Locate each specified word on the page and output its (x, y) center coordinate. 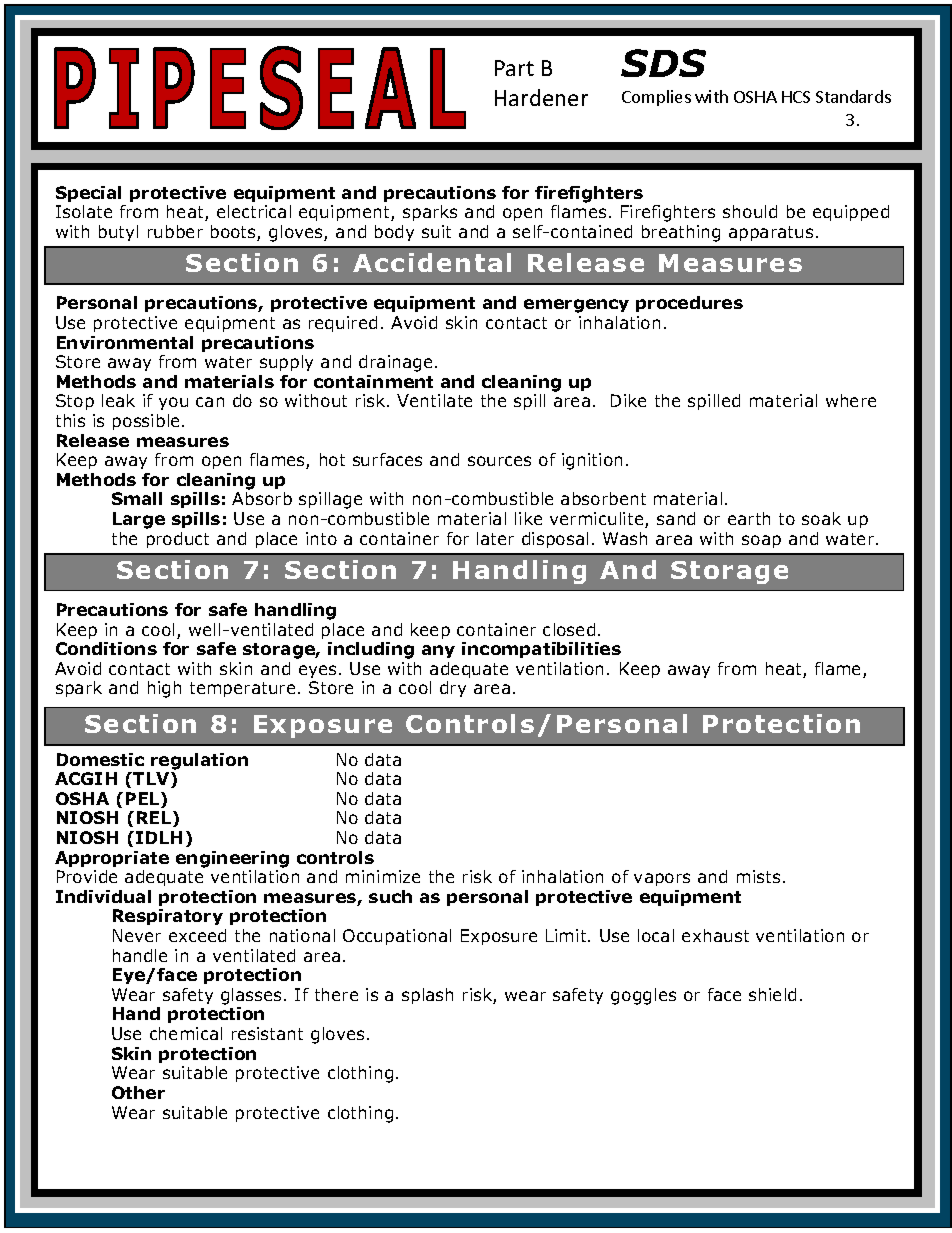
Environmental (125, 342)
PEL (144, 800)
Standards (853, 96)
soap (761, 541)
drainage (395, 363)
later (495, 538)
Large (139, 520)
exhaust (715, 935)
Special (88, 194)
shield (772, 994)
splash (427, 996)
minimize (383, 876)
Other (138, 1092)
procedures (689, 304)
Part (514, 68)
